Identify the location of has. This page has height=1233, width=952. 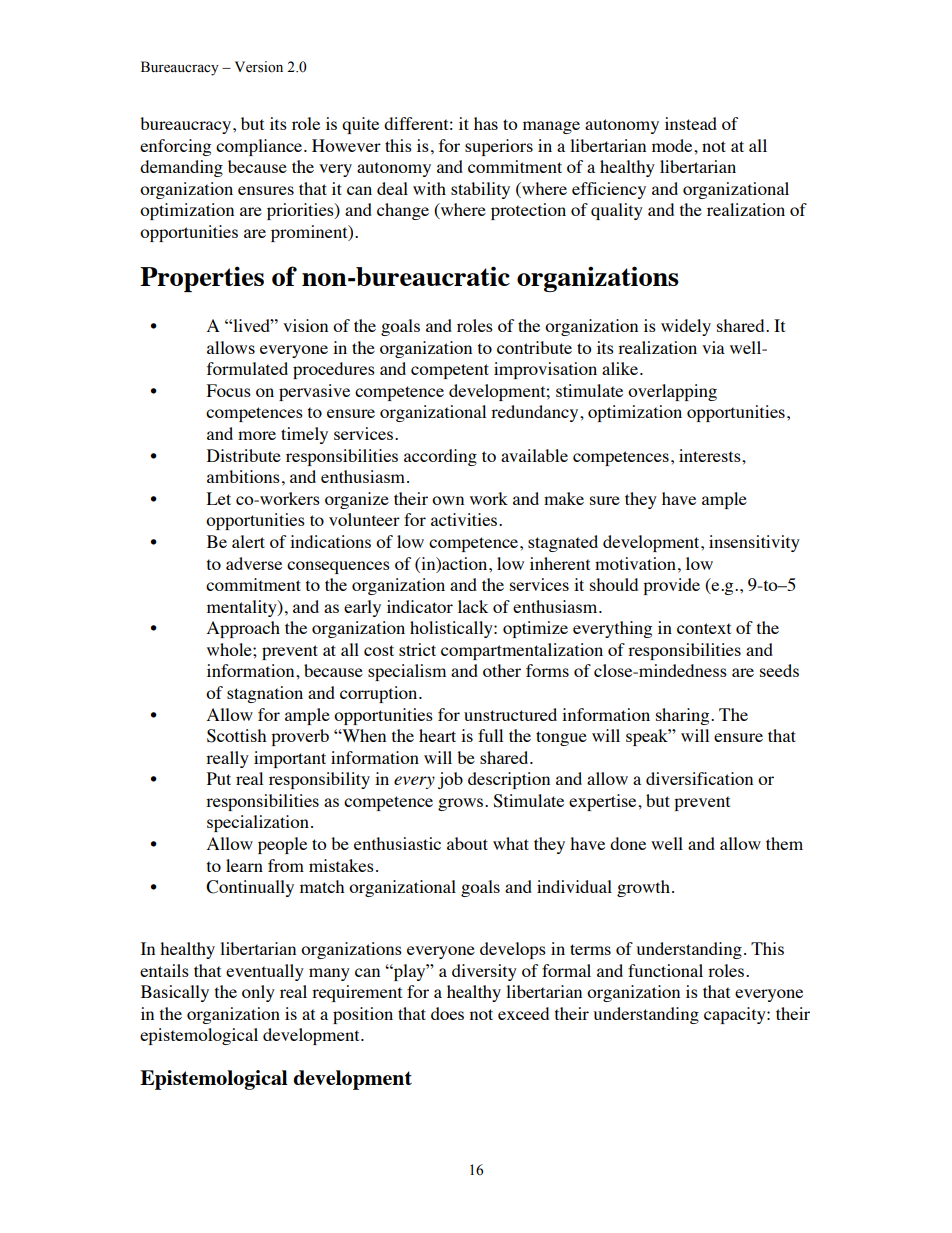
(486, 123).
